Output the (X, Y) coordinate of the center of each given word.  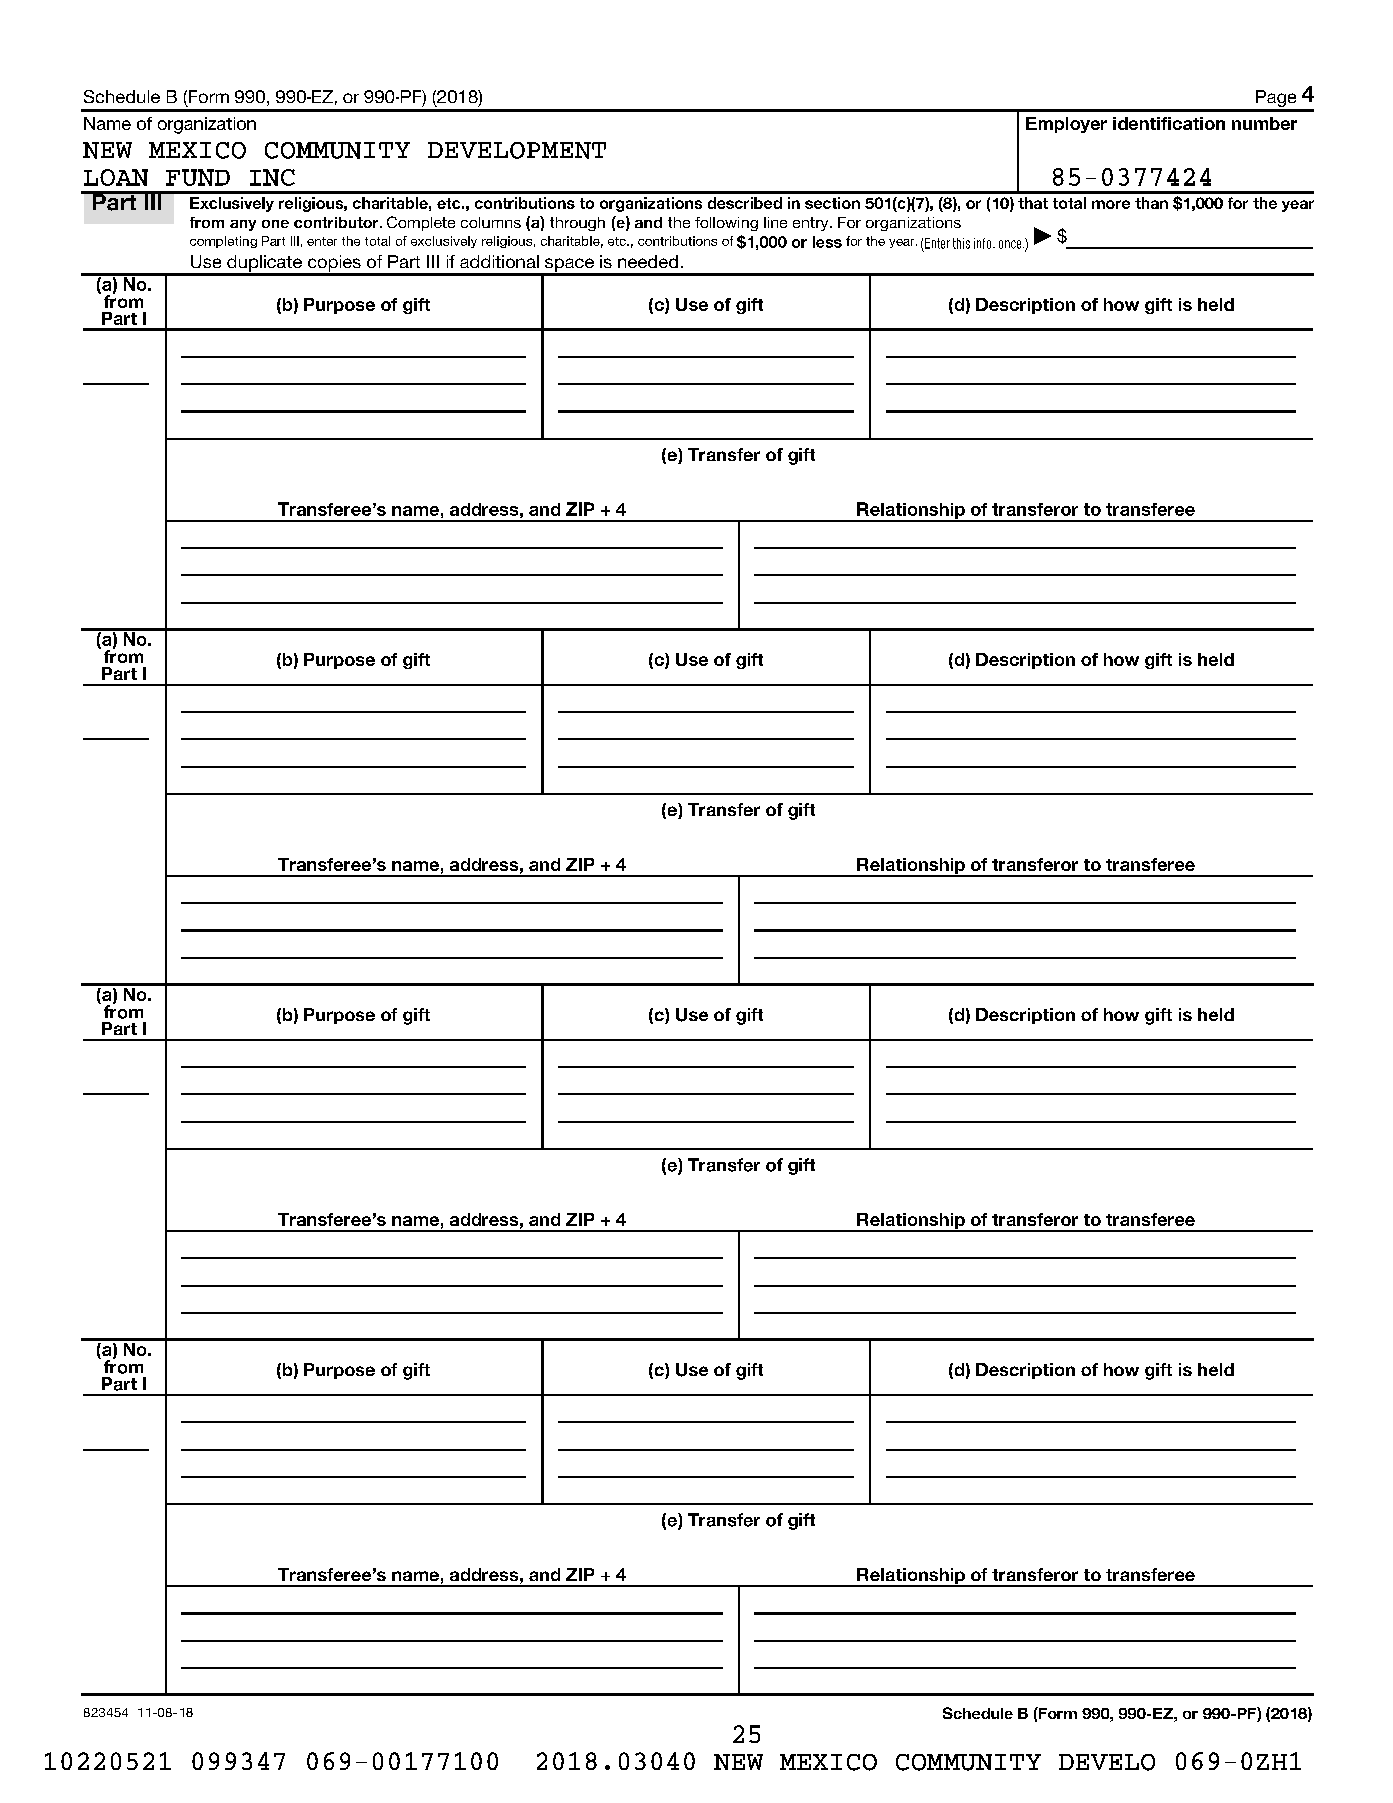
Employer (1066, 125)
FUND (198, 177)
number (1264, 123)
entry (812, 224)
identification (1169, 123)
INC (272, 177)
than (1151, 203)
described (745, 203)
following (726, 224)
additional (499, 261)
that (1033, 203)
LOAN (116, 177)
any (243, 225)
